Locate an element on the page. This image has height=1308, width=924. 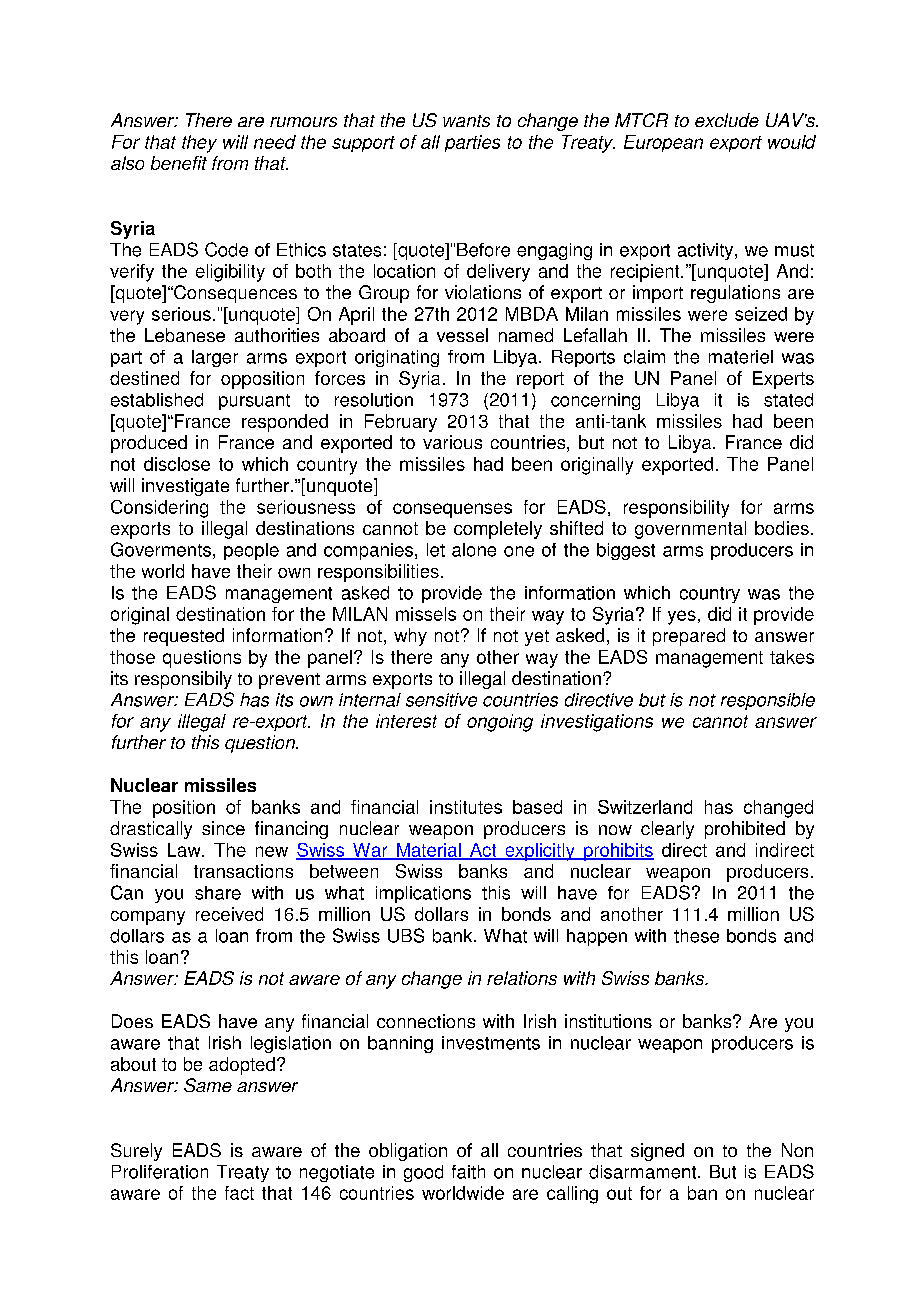
exclude is located at coordinates (727, 120).
